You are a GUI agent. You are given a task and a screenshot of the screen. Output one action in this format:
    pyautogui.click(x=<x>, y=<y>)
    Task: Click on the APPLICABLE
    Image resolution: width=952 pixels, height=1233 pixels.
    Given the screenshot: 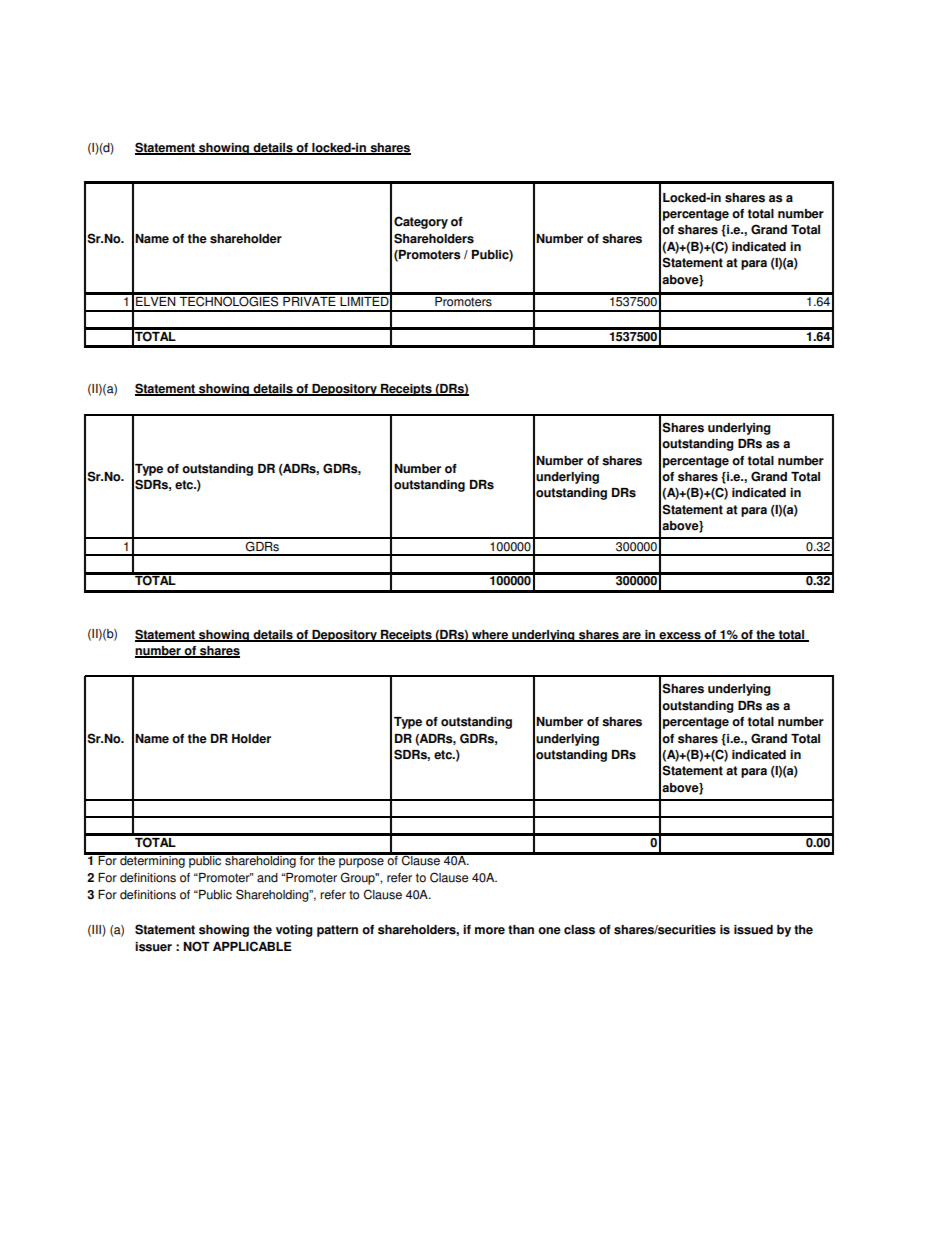 What is the action you would take?
    pyautogui.click(x=252, y=946)
